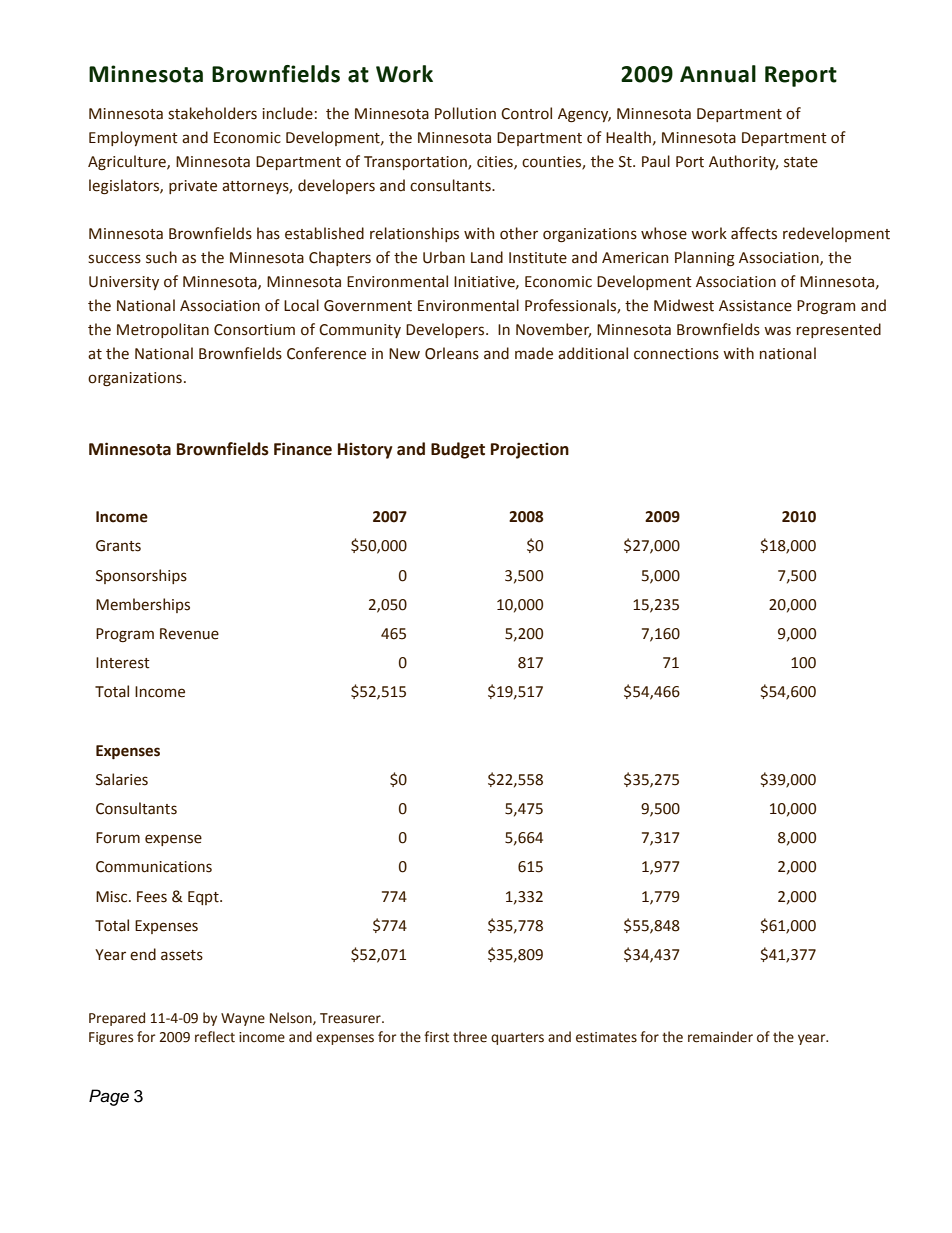 This page has height=1233, width=952. Describe the element at coordinates (718, 74) in the page. I see `Annual` at that location.
